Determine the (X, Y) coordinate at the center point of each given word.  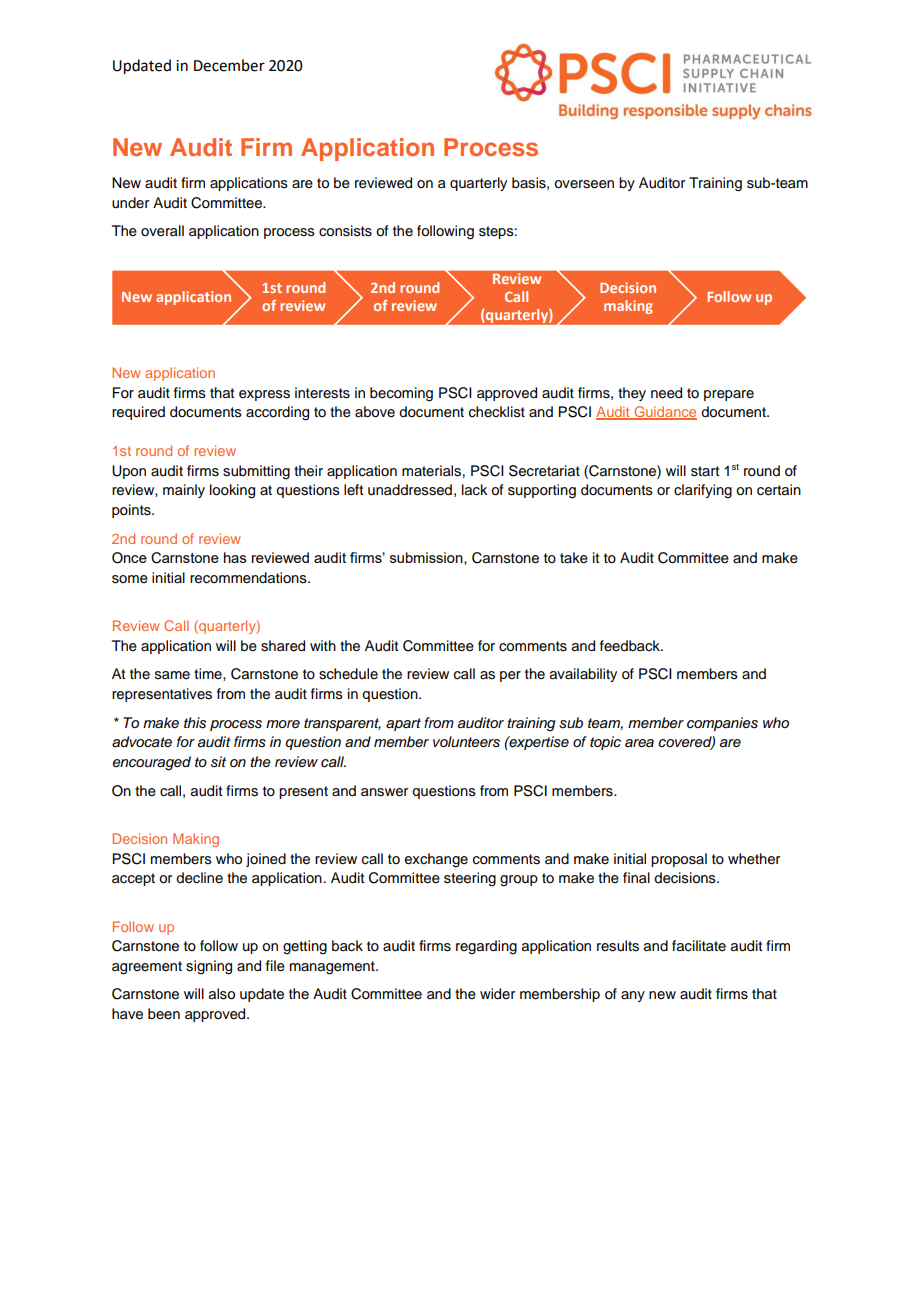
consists (345, 231)
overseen (584, 184)
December (229, 65)
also (222, 994)
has (235, 557)
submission (427, 558)
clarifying (703, 491)
